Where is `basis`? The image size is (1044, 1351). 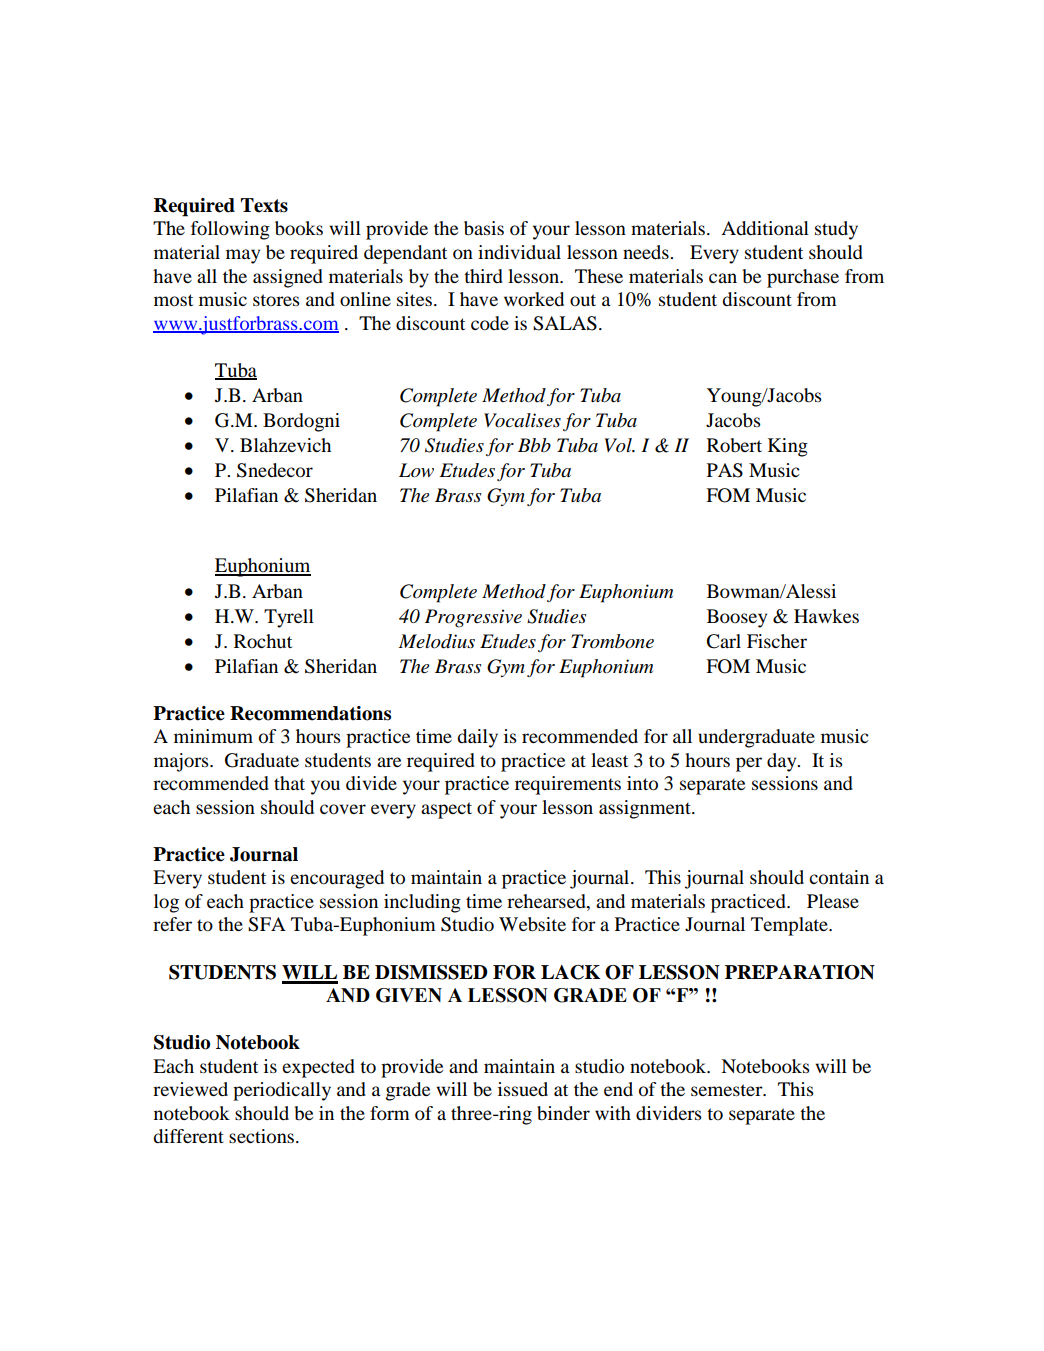
basis is located at coordinates (484, 228).
